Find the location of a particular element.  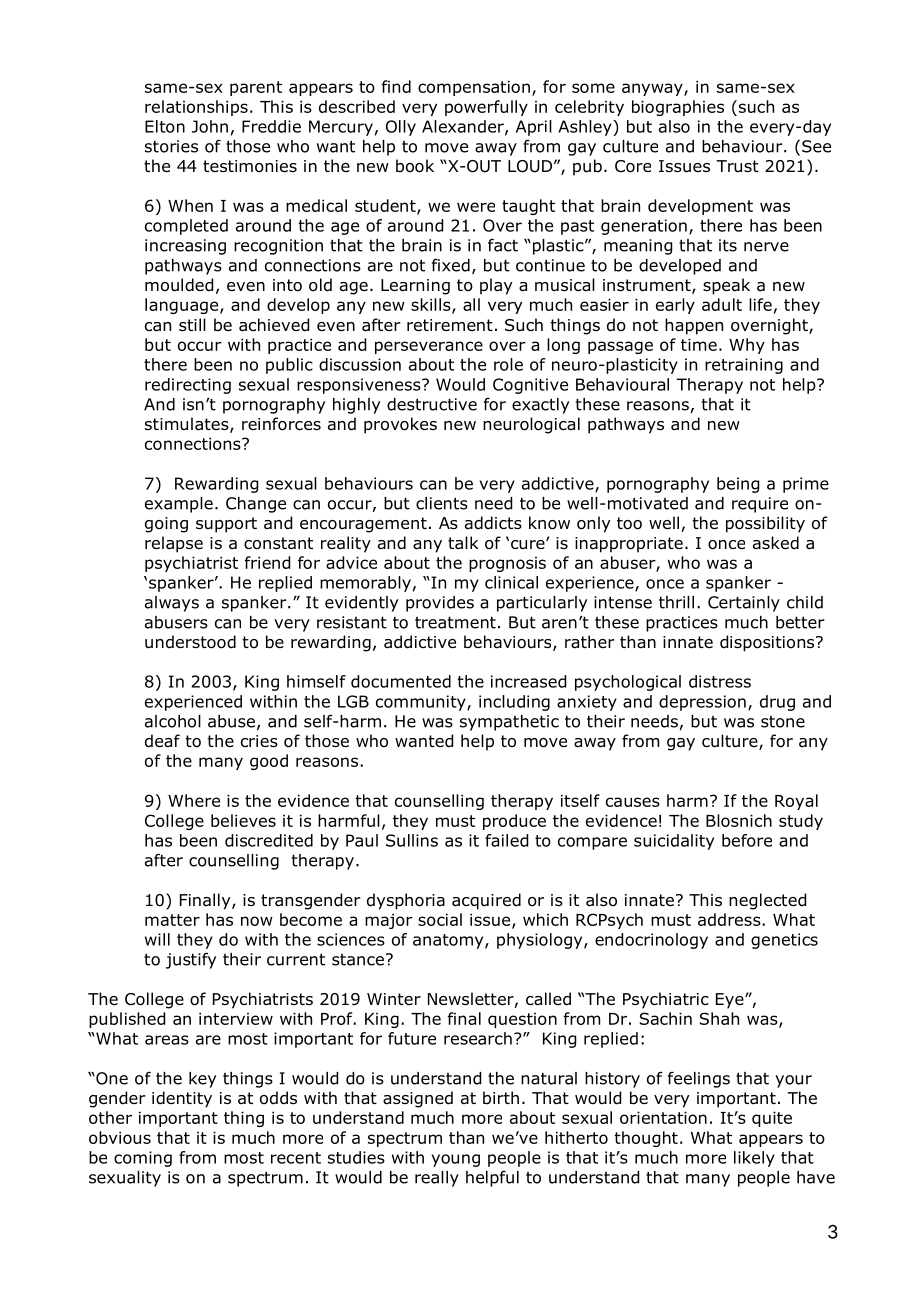

relationships is located at coordinates (196, 108).
